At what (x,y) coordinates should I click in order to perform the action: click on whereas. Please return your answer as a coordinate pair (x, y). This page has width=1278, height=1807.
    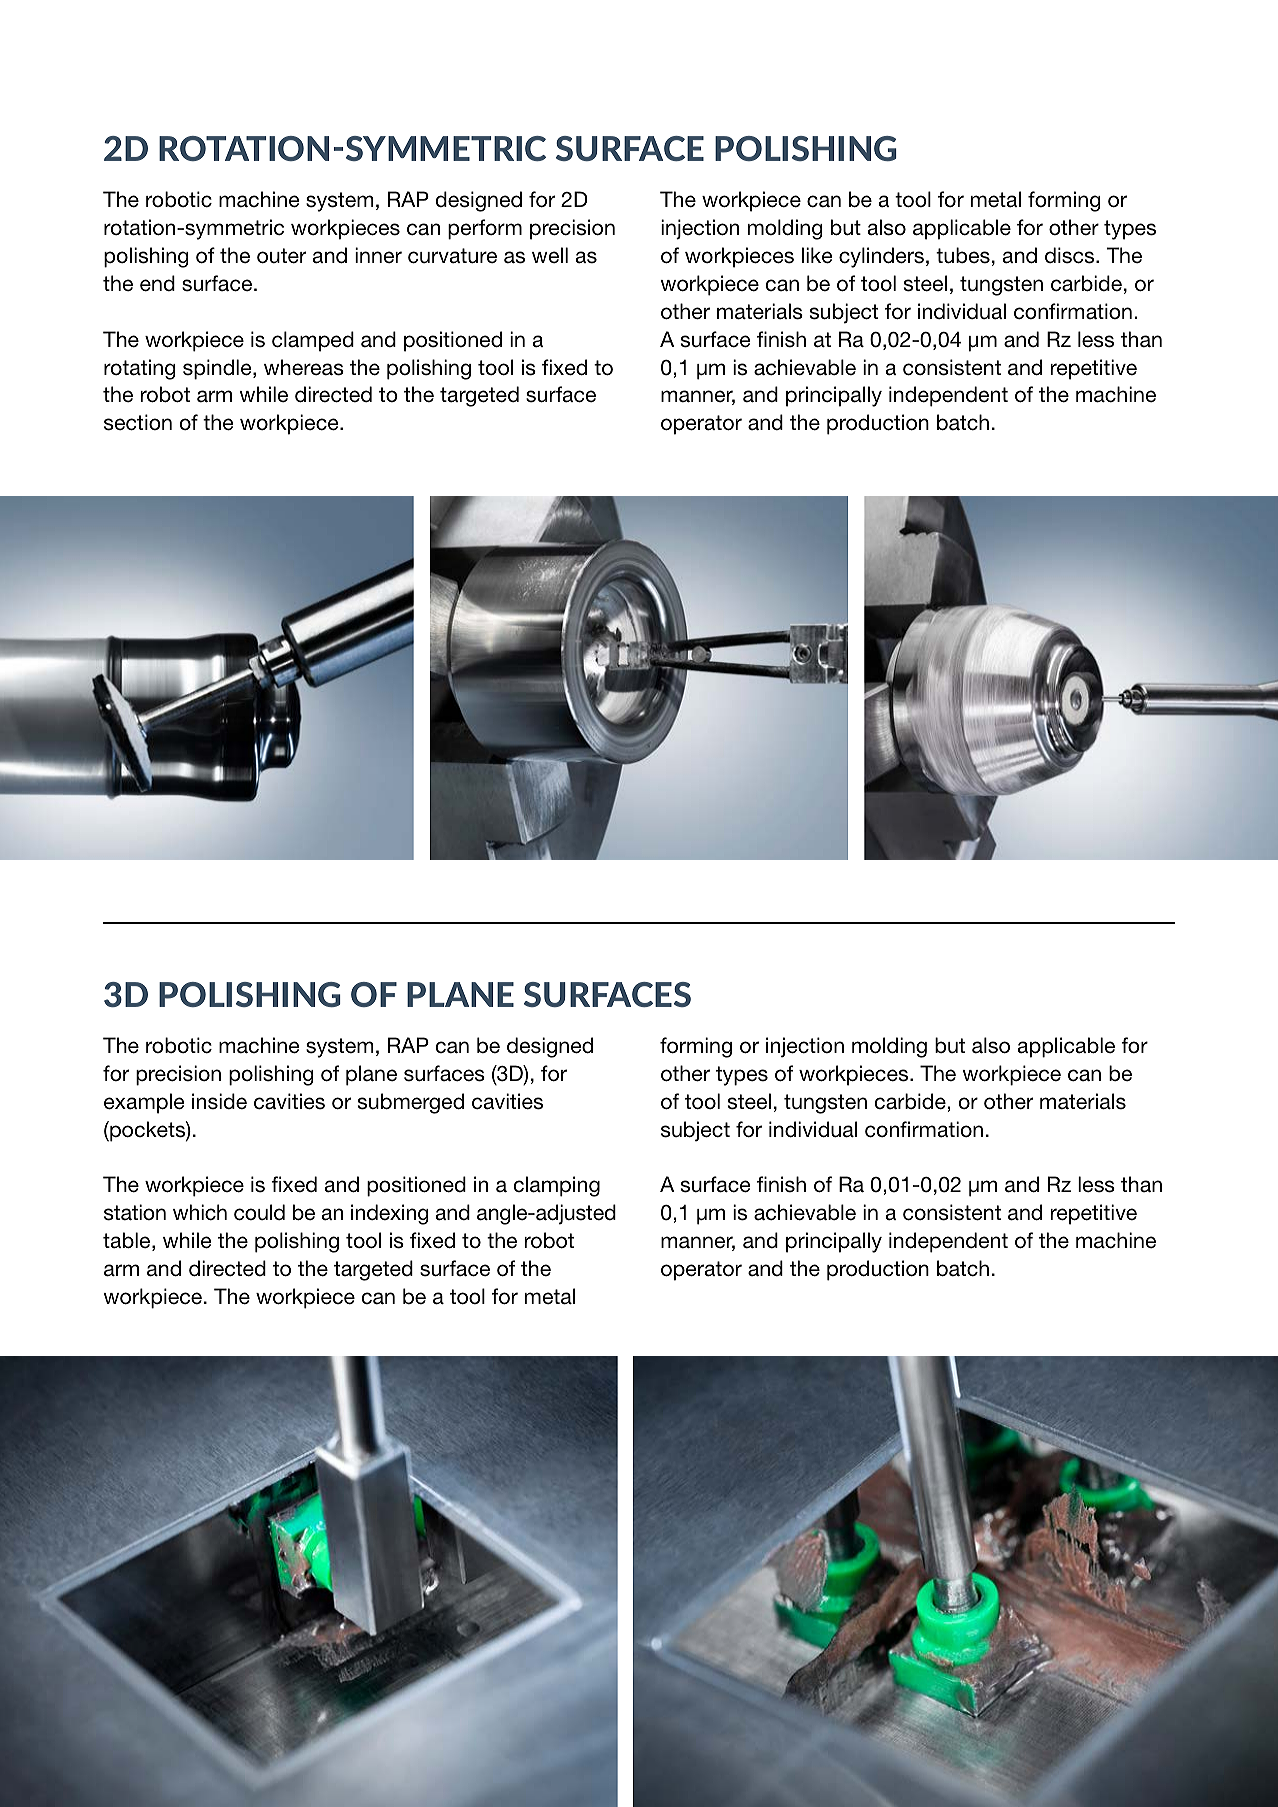
    Looking at the image, I should click on (304, 367).
